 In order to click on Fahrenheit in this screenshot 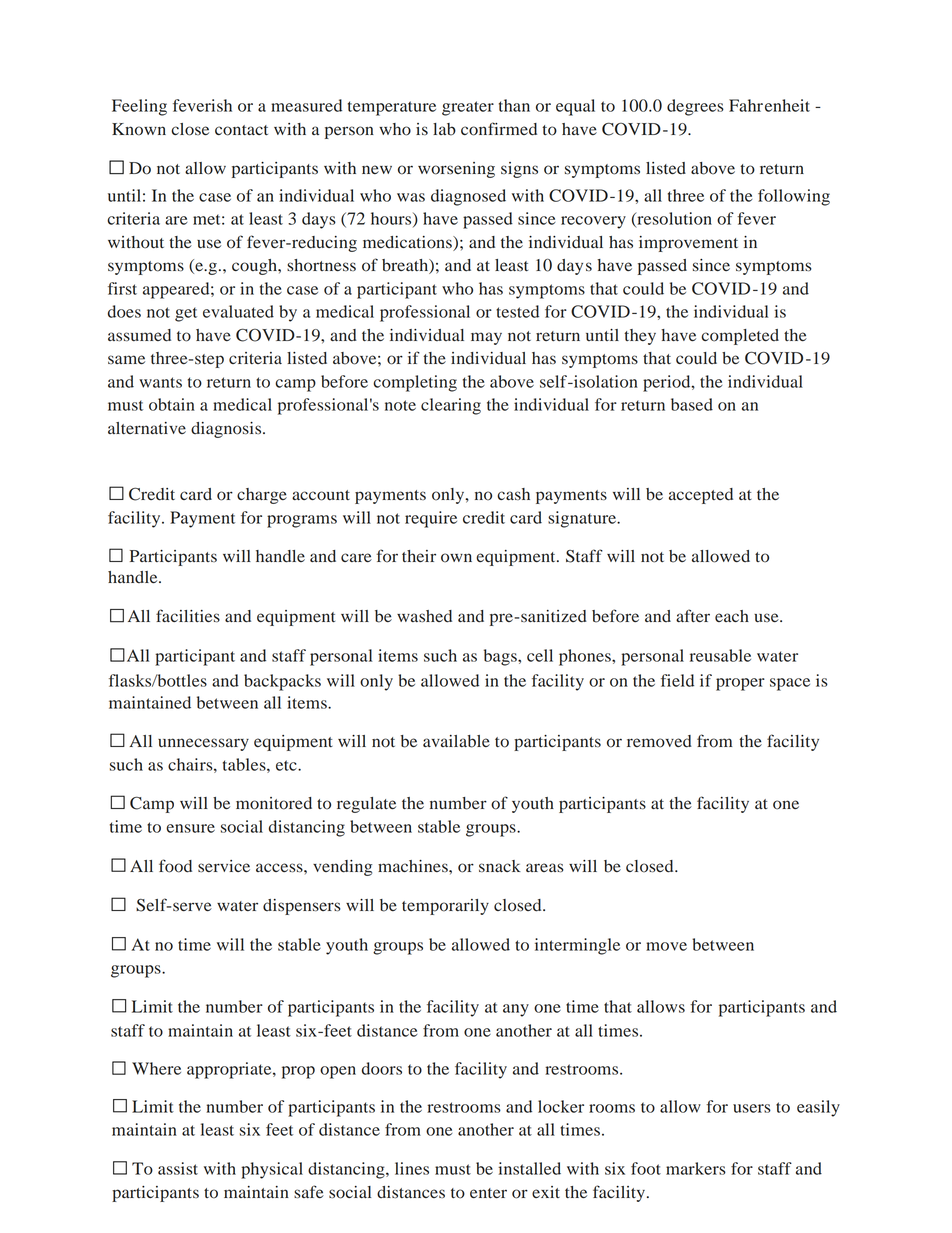, I will do `click(769, 105)`.
